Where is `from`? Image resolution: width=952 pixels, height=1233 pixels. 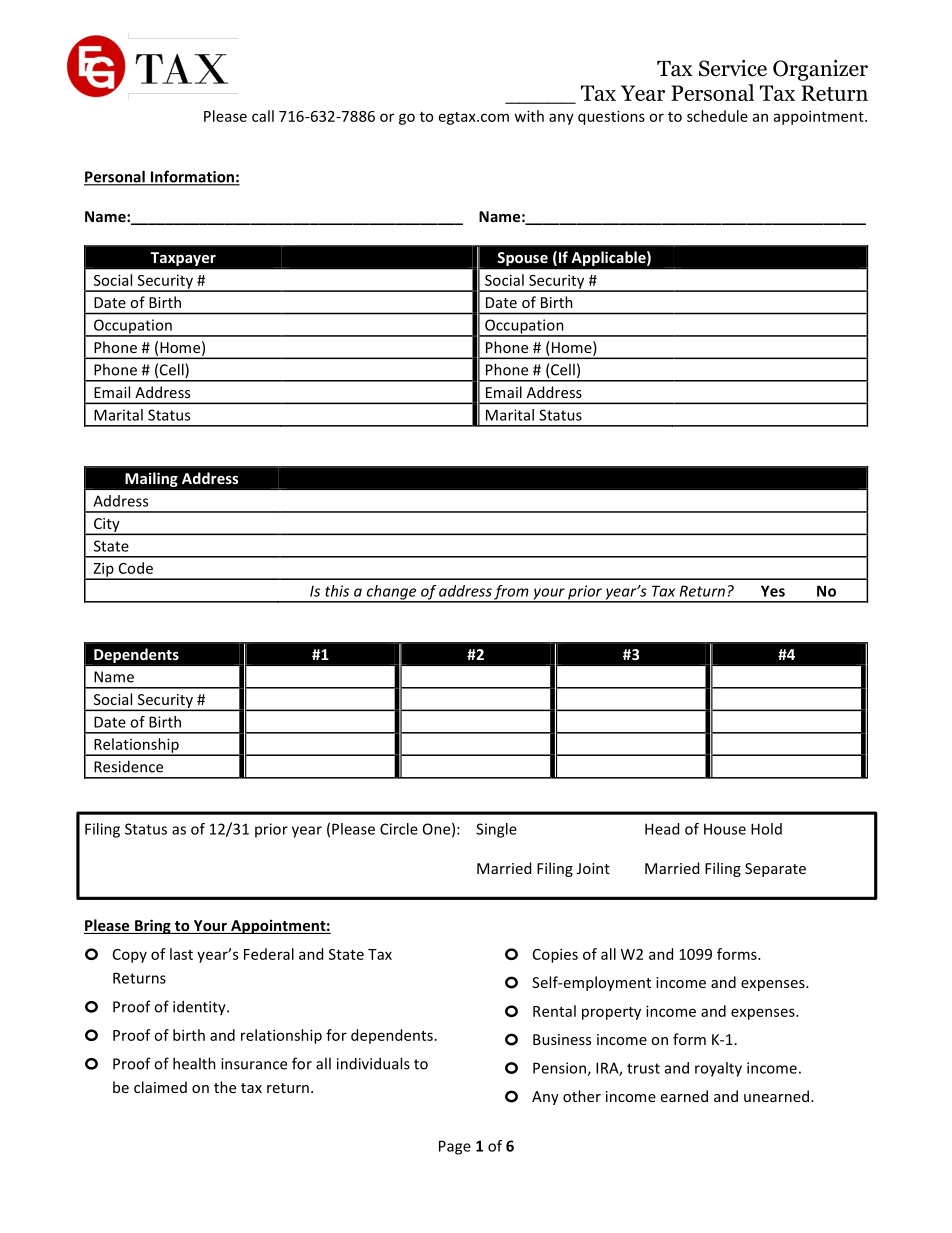 from is located at coordinates (512, 593).
